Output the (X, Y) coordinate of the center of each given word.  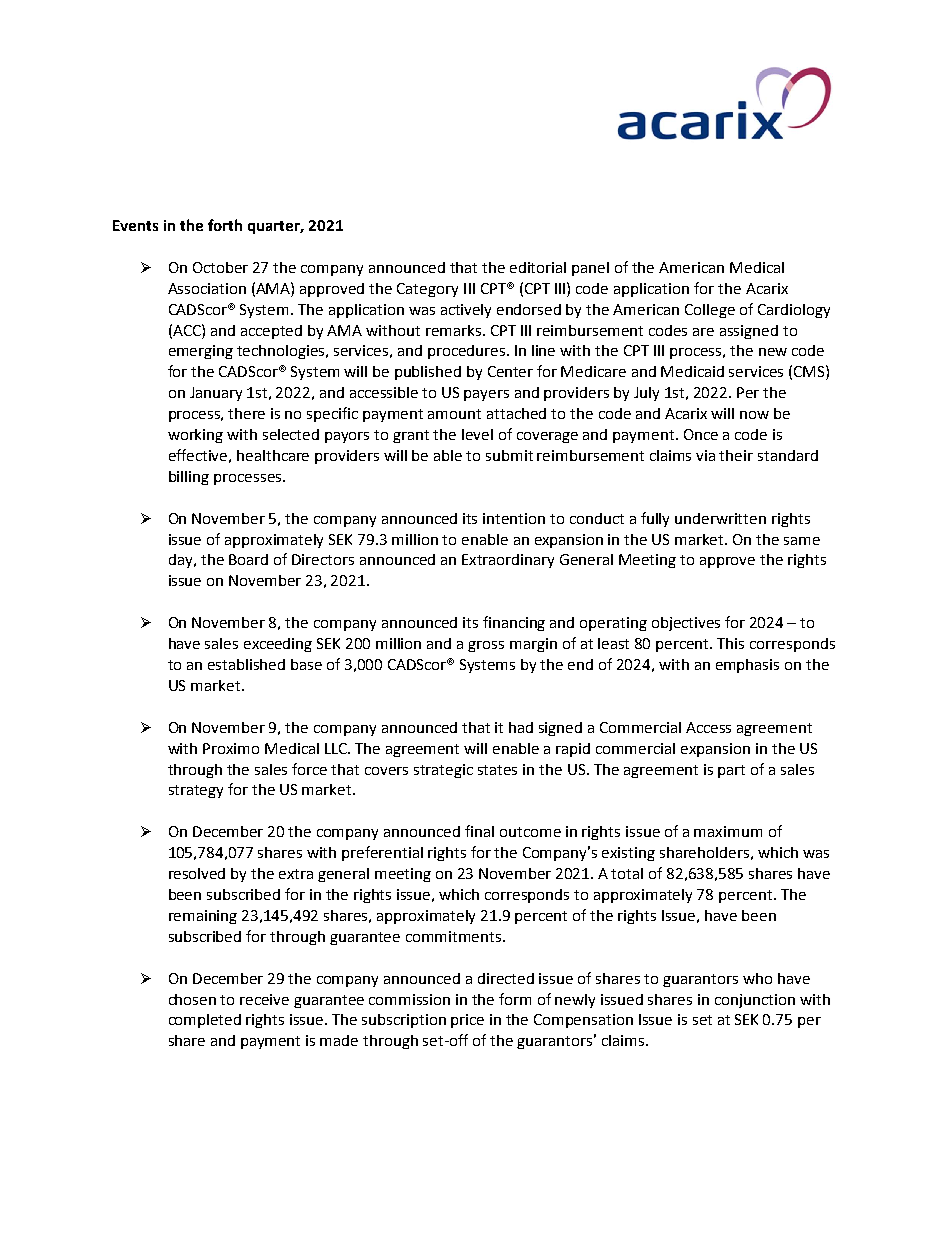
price (467, 1021)
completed (205, 1021)
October (220, 267)
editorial (538, 267)
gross (486, 646)
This (730, 643)
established (246, 664)
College (710, 311)
